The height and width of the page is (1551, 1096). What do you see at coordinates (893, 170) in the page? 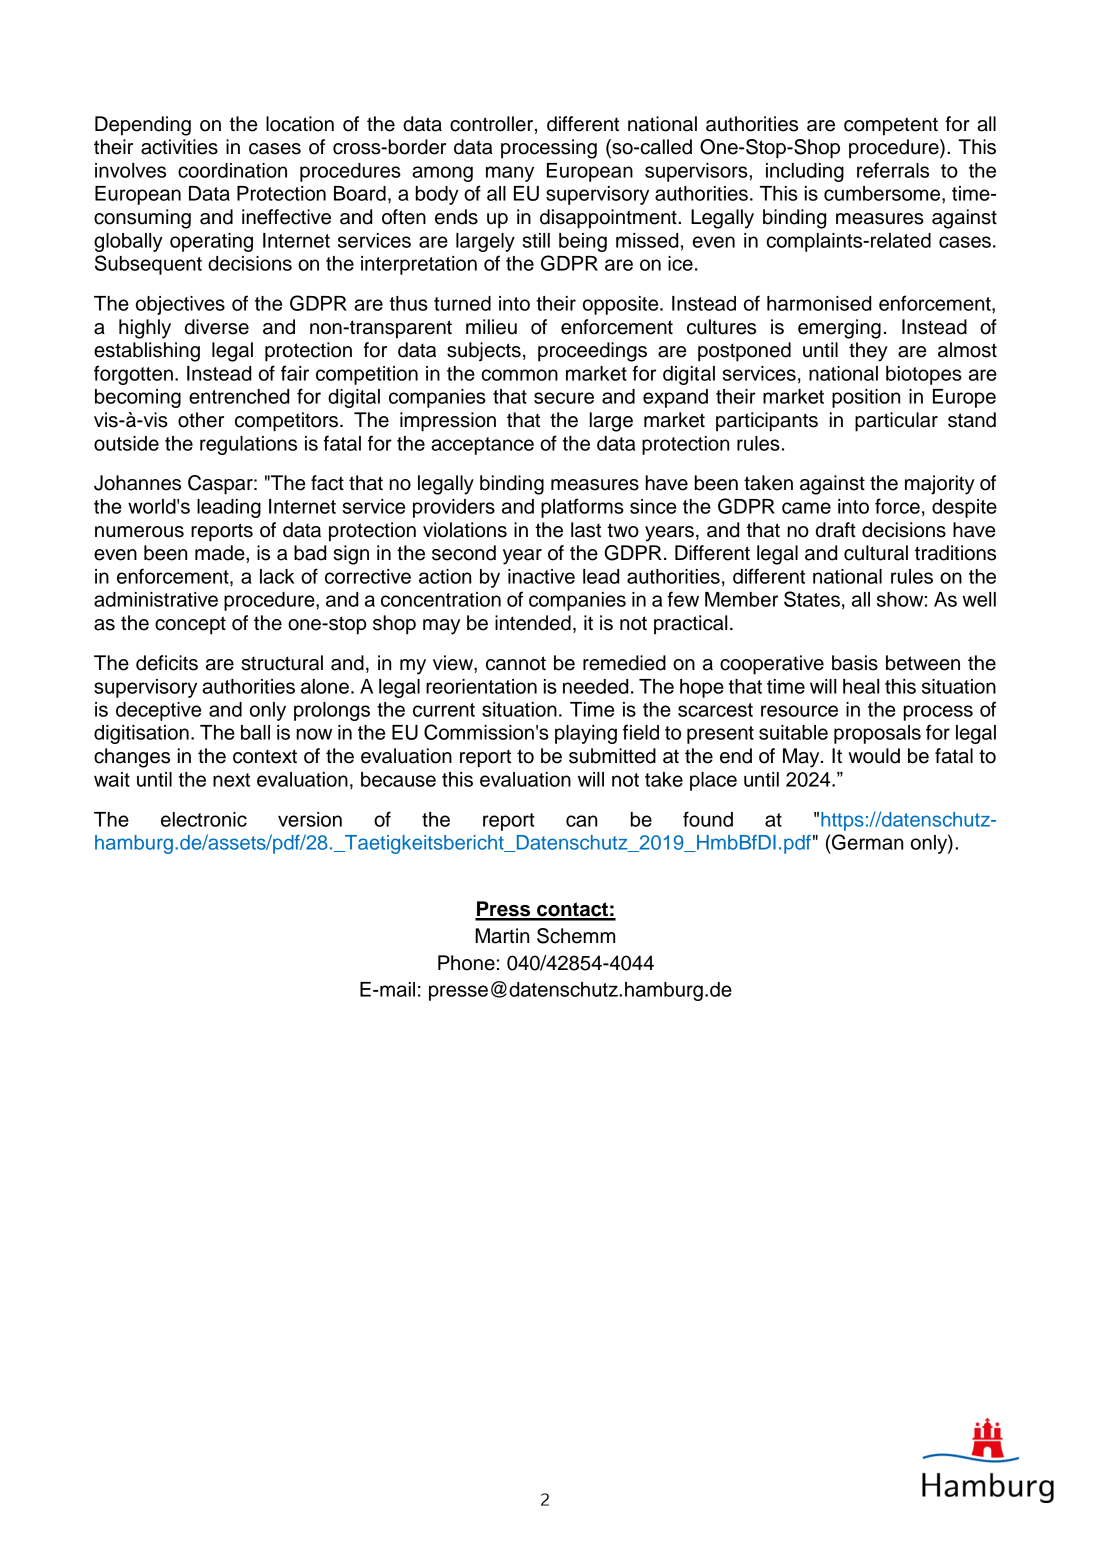
I see `referrals` at bounding box center [893, 170].
